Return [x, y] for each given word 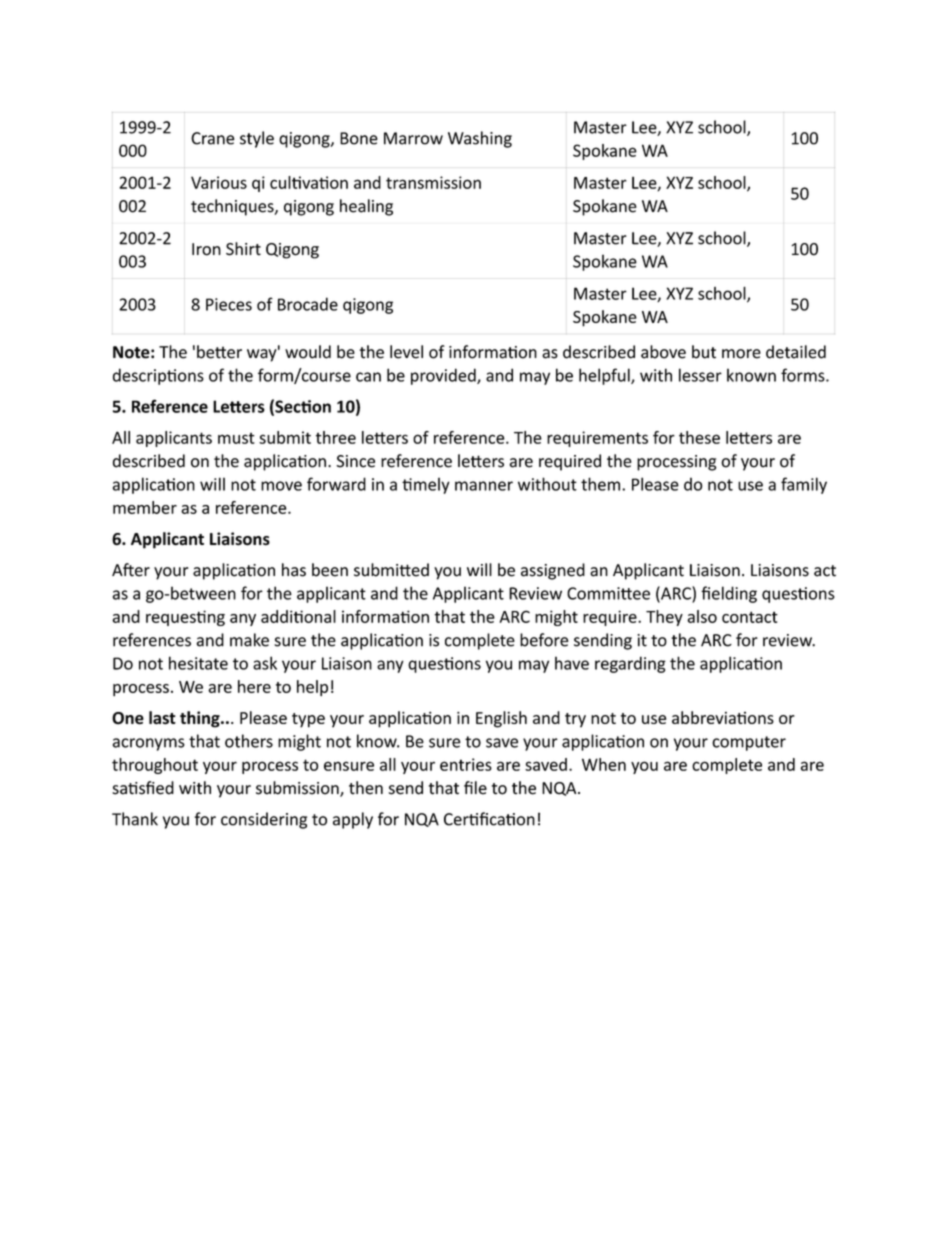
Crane [213, 138]
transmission [433, 182]
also [702, 616]
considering [264, 820]
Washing [480, 139]
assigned [553, 571]
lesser [700, 375]
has [294, 570]
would [308, 352]
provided [444, 376]
